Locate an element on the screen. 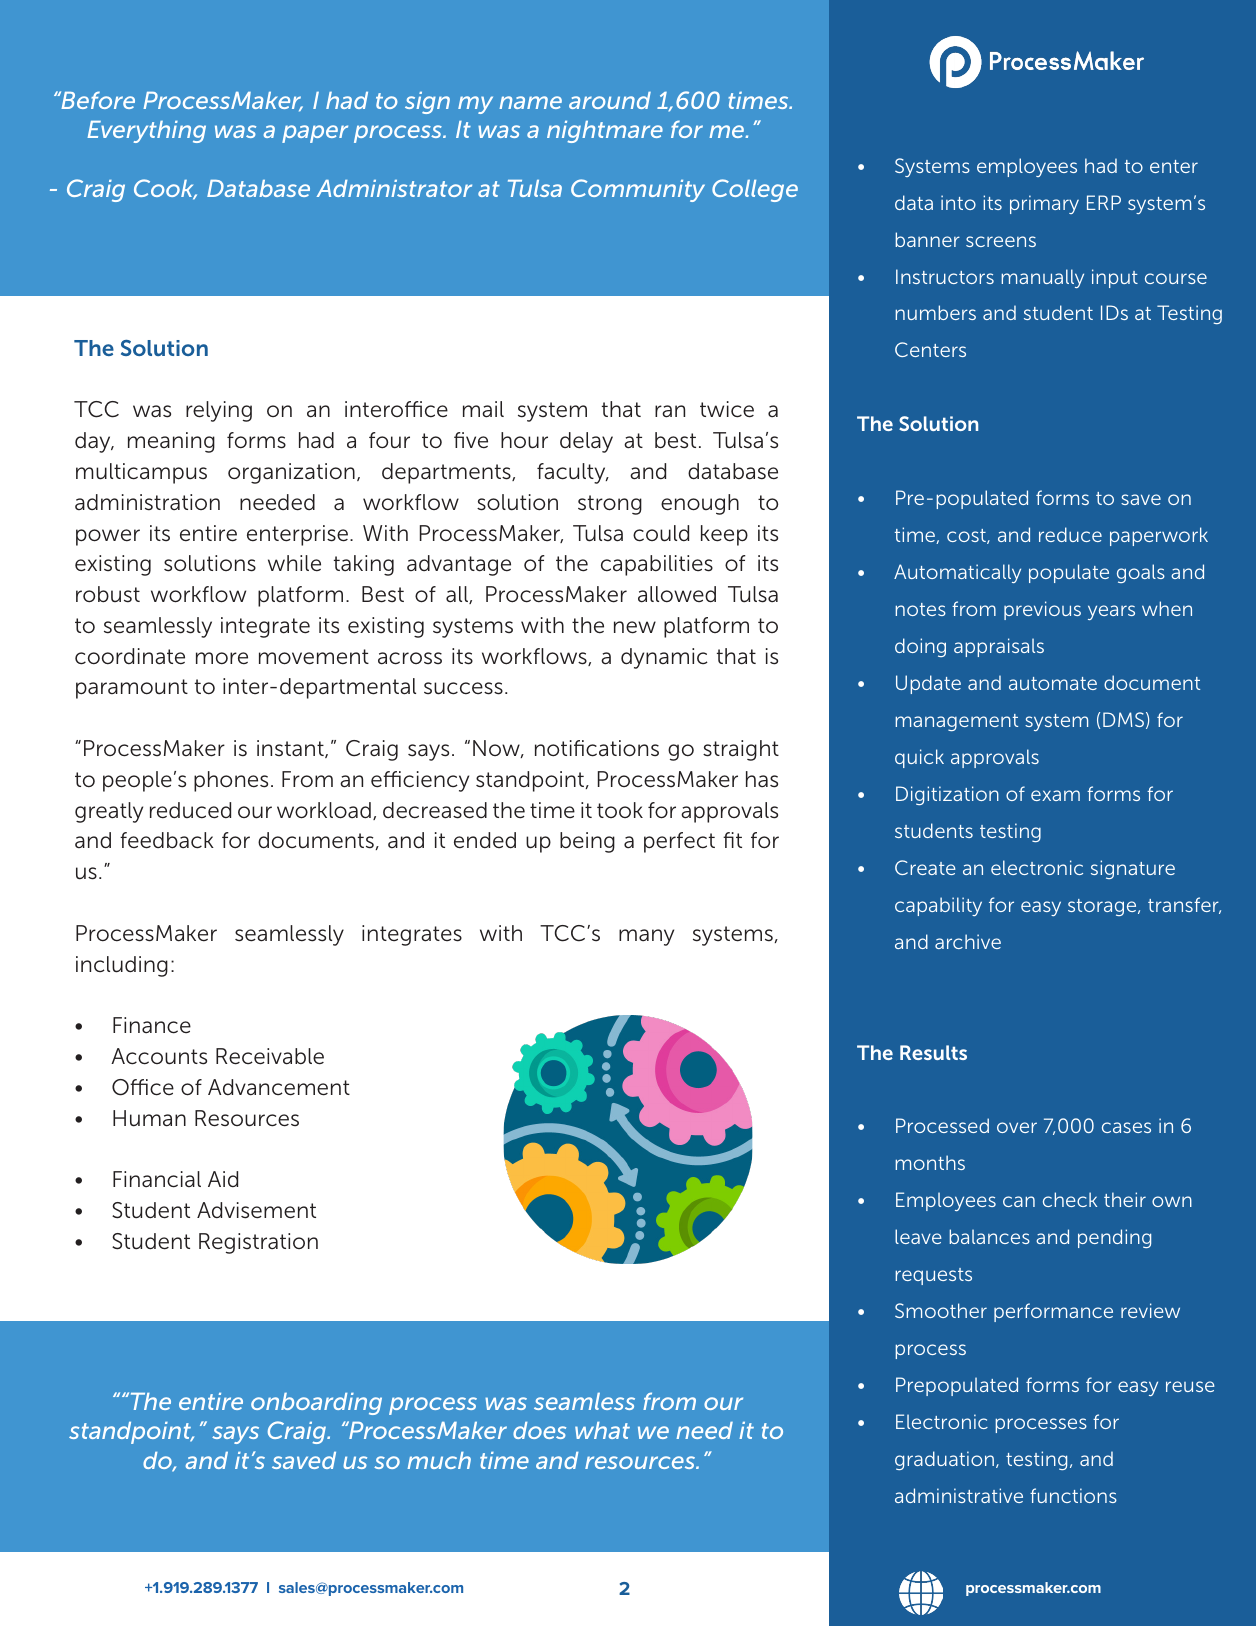 Image resolution: width=1256 pixels, height=1626 pixels. primary is located at coordinates (1044, 204).
